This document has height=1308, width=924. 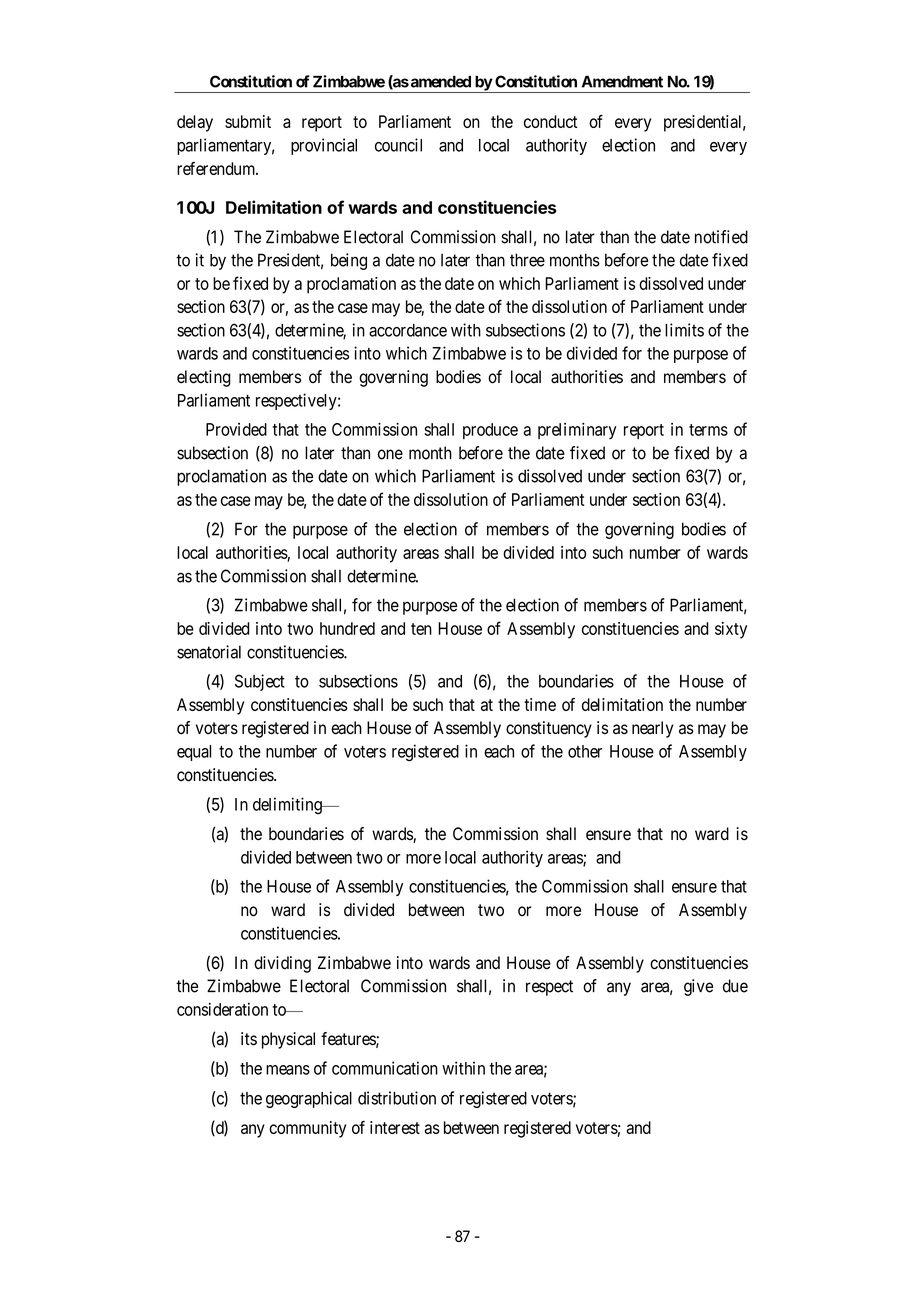 I want to click on give, so click(x=698, y=987).
